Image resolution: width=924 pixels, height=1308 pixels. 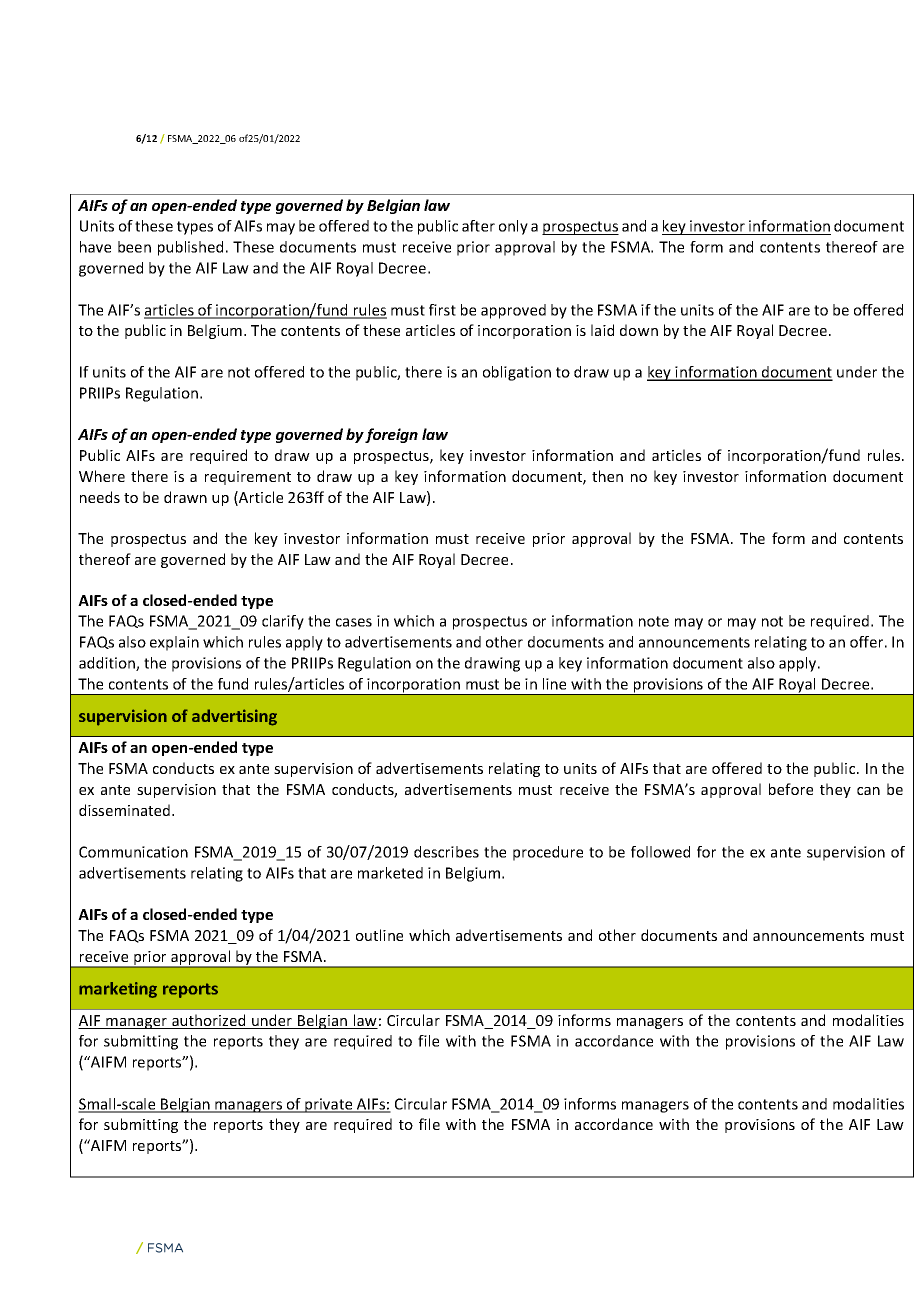 I want to click on note, so click(x=654, y=621).
